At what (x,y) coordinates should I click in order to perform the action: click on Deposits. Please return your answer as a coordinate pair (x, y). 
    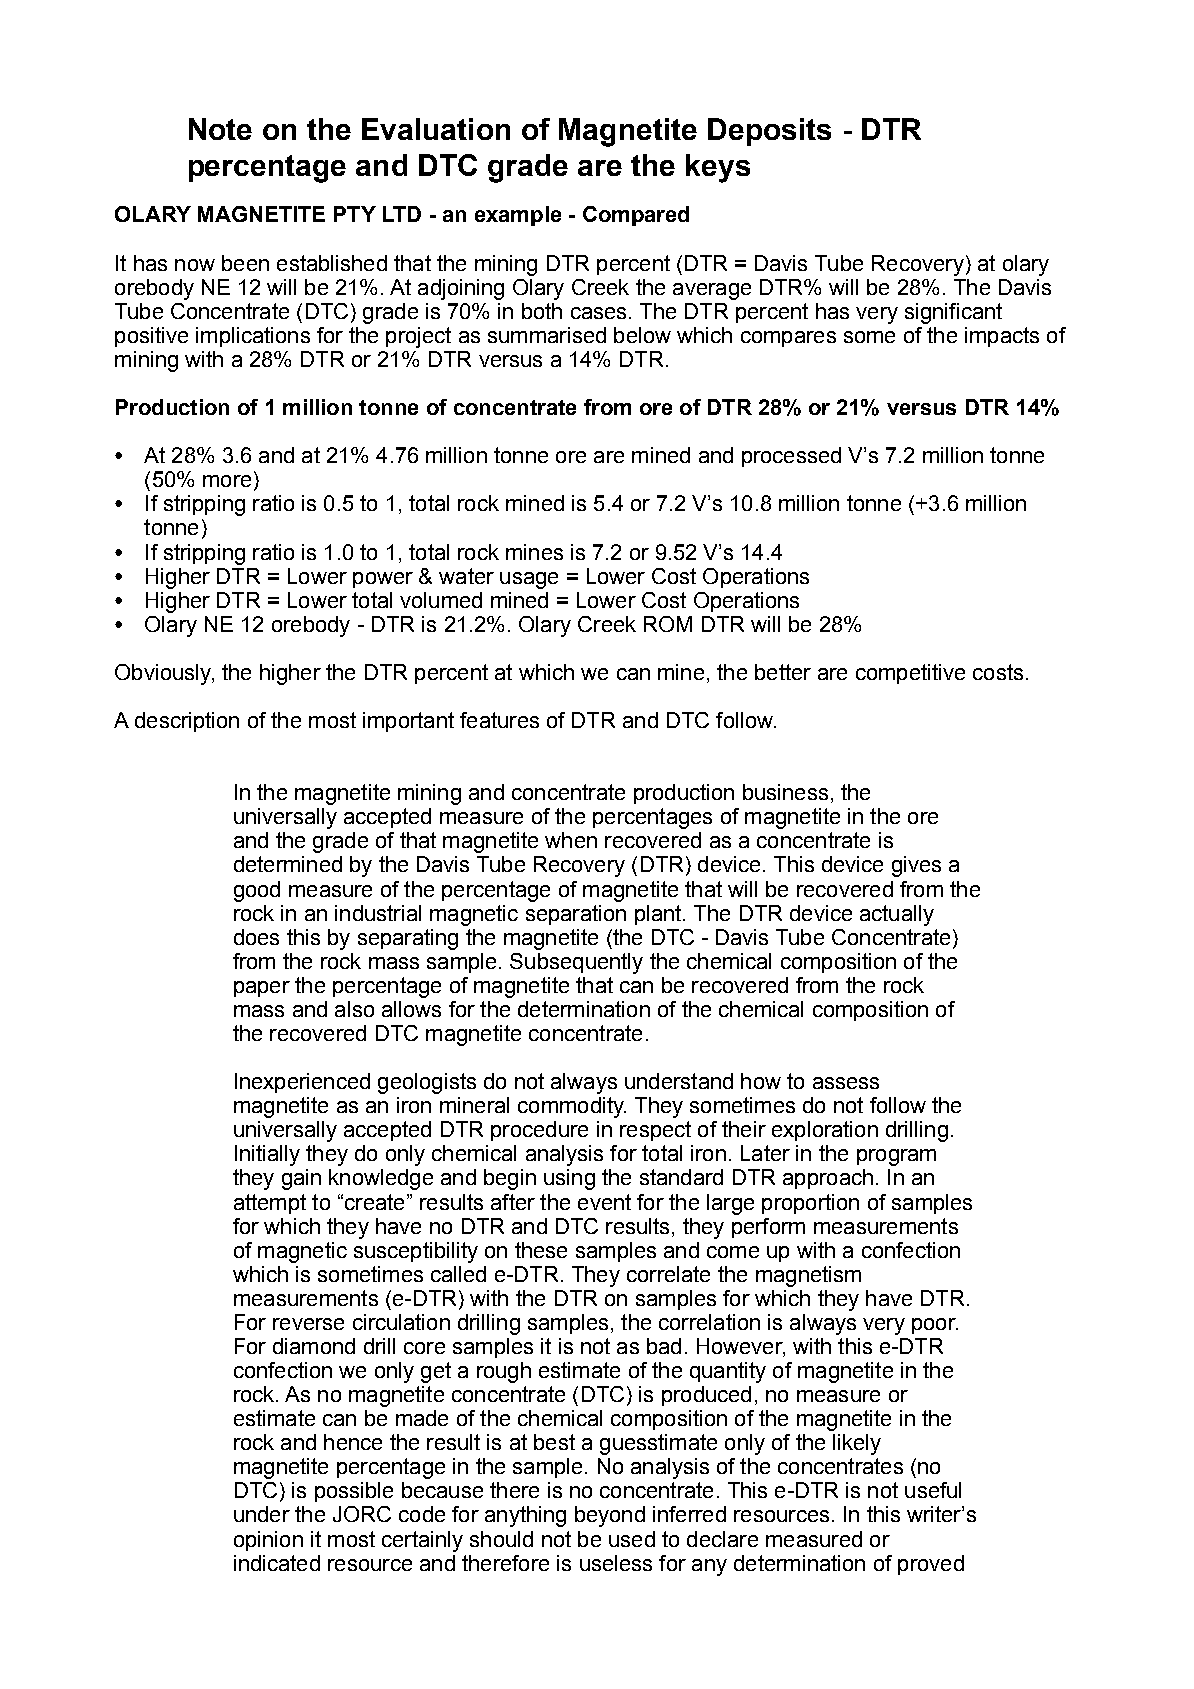
    Looking at the image, I should click on (769, 132).
